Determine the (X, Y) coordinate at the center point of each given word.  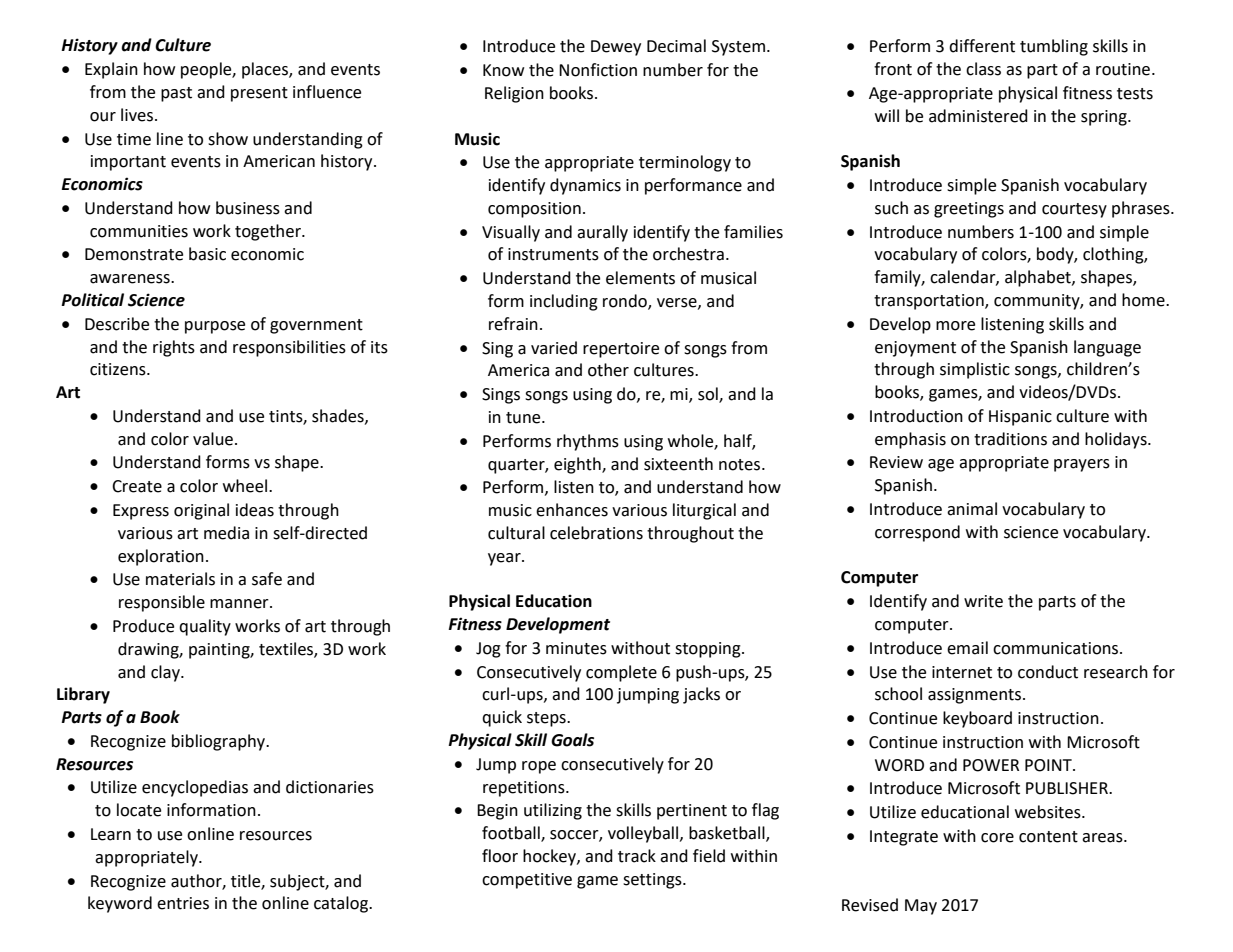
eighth (578, 465)
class (983, 69)
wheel (246, 486)
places (266, 70)
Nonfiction (598, 70)
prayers (1082, 465)
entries (183, 903)
